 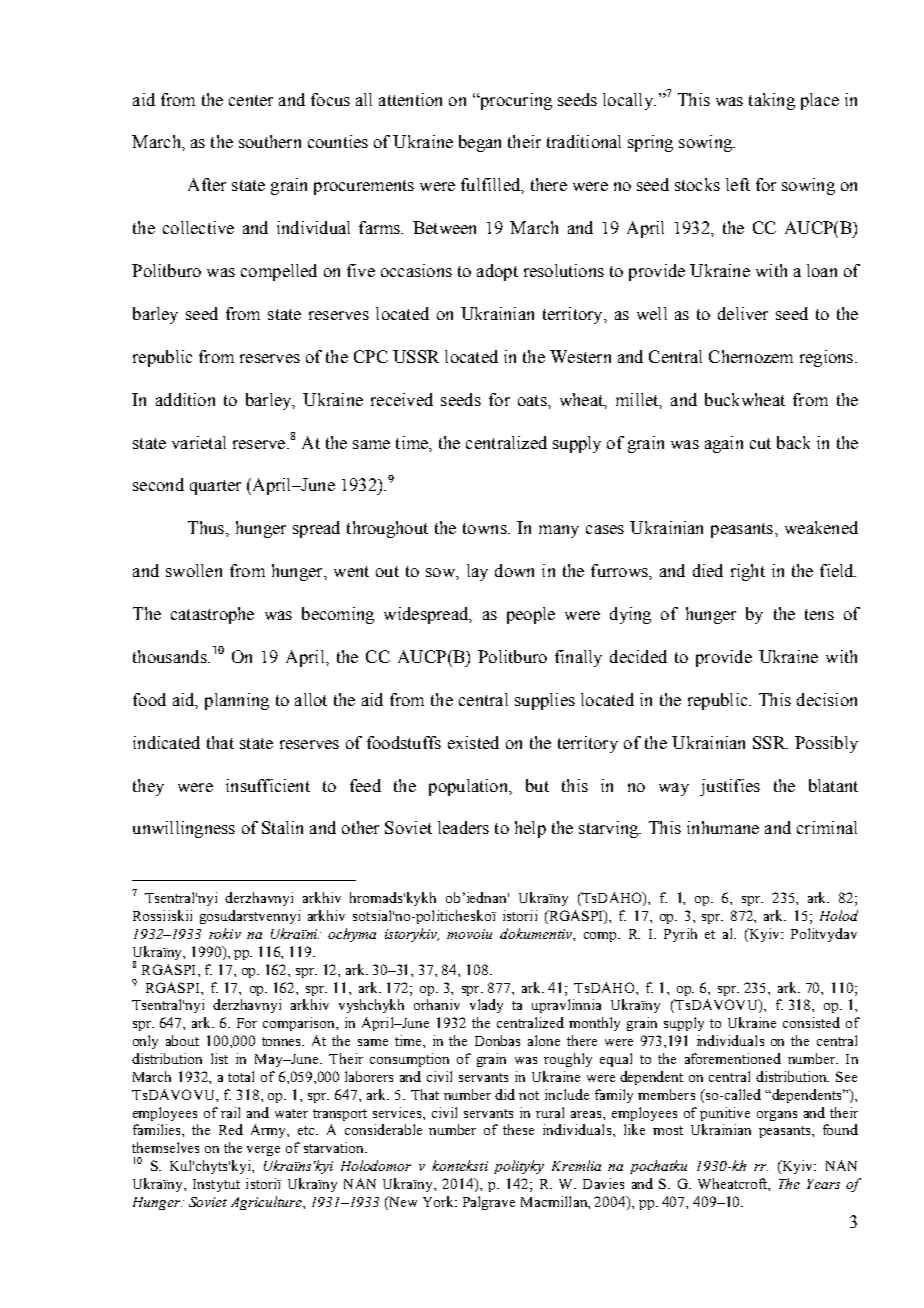 I want to click on Palgrave, so click(x=489, y=1203).
